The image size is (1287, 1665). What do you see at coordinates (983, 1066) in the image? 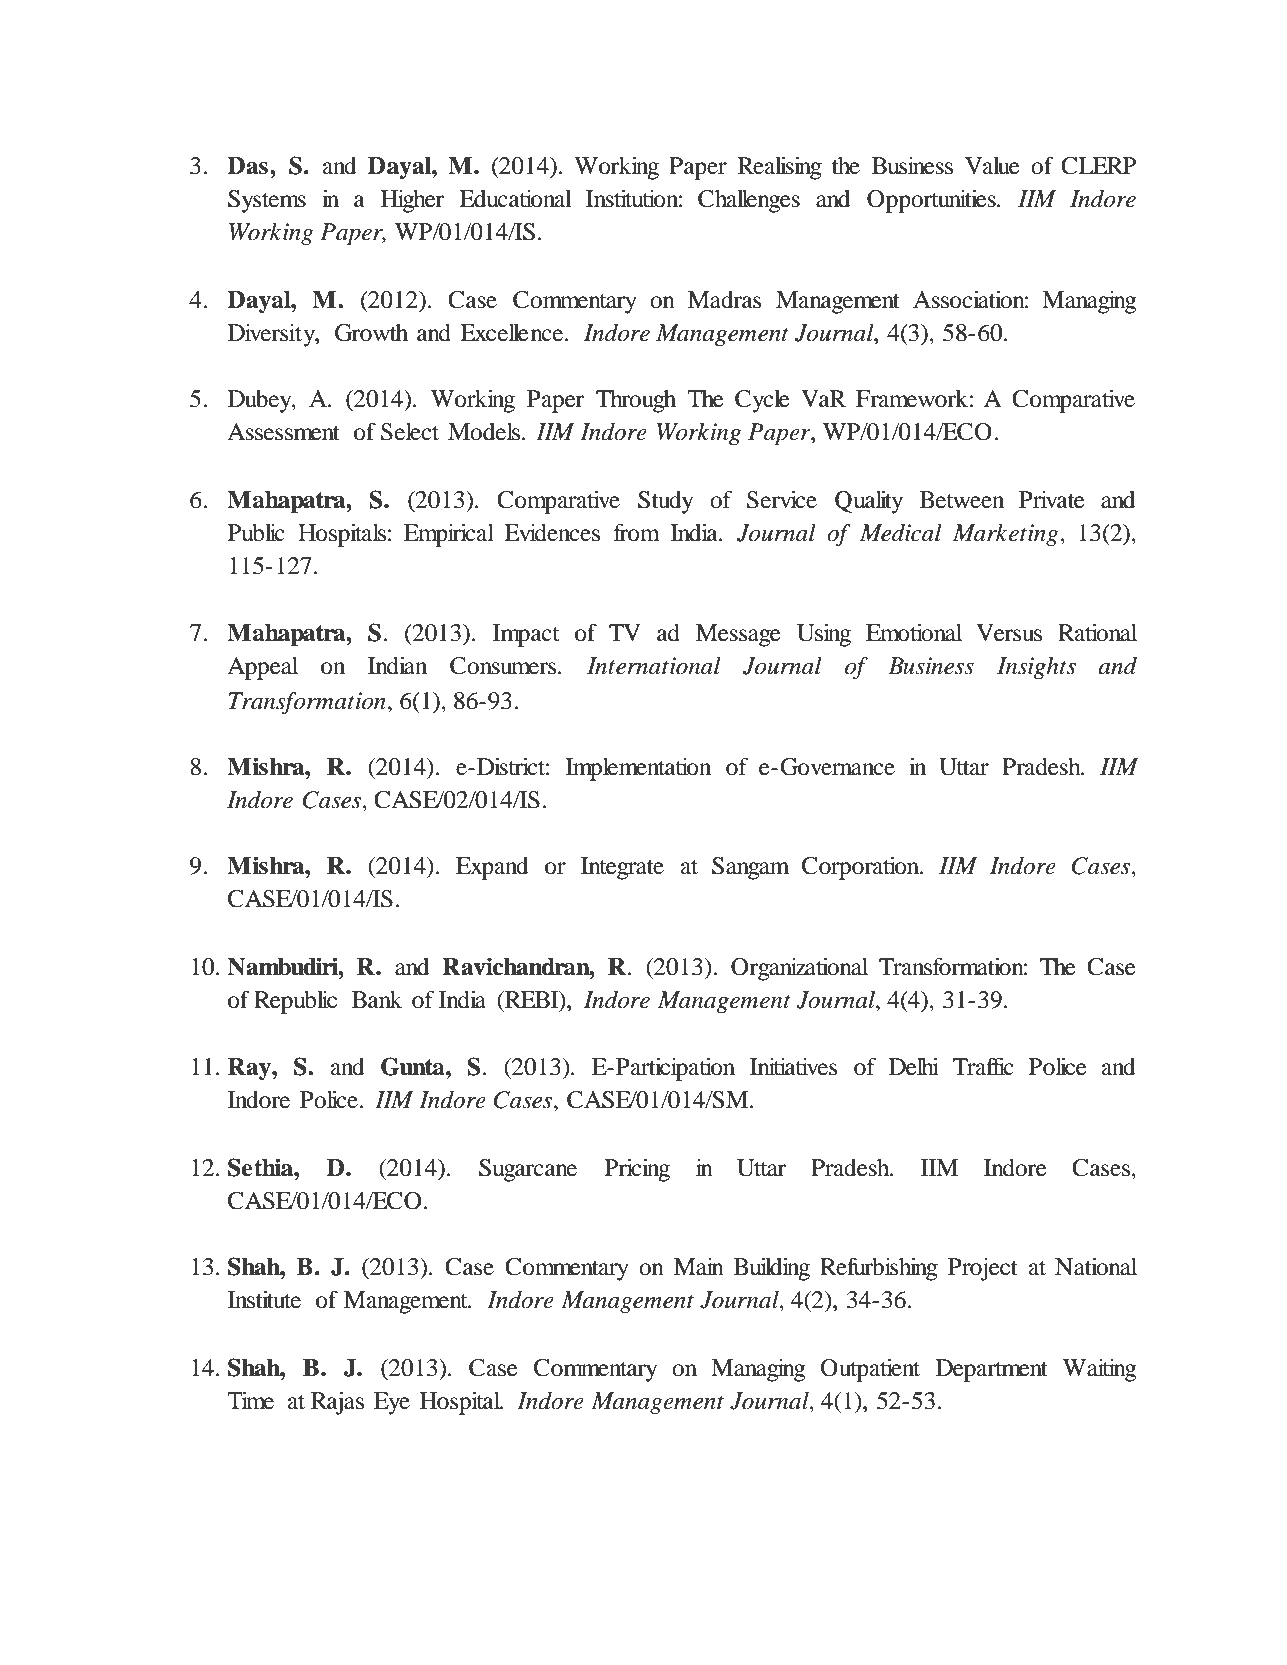
I see `Traffic` at bounding box center [983, 1066].
